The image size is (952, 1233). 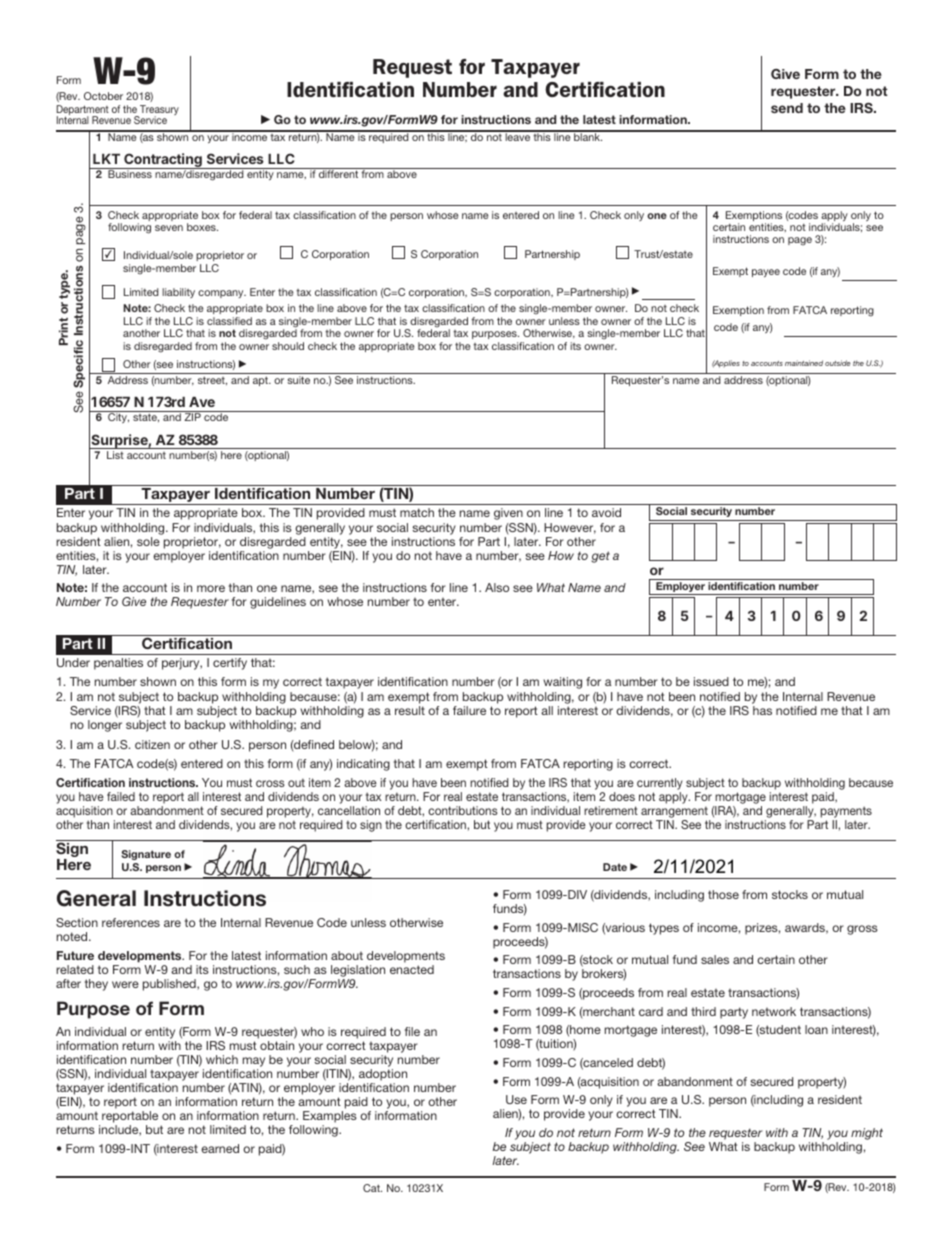 What do you see at coordinates (202, 227) in the image?
I see `boxes` at bounding box center [202, 227].
